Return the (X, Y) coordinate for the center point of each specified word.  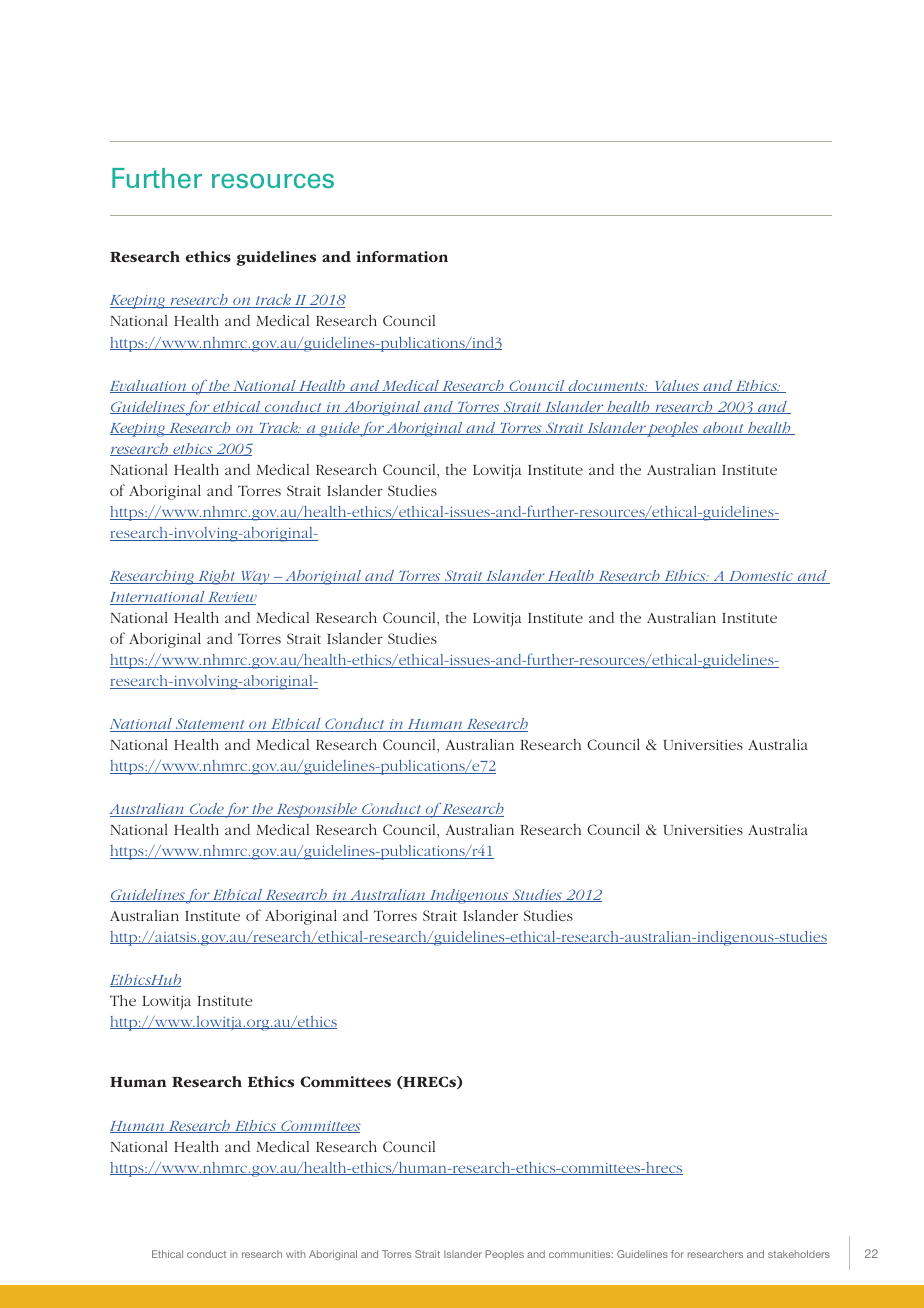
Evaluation (149, 386)
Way (255, 578)
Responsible (316, 810)
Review (231, 598)
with (295, 1254)
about (723, 428)
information (402, 256)
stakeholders (799, 1254)
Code (206, 810)
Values (677, 386)
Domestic (761, 577)
